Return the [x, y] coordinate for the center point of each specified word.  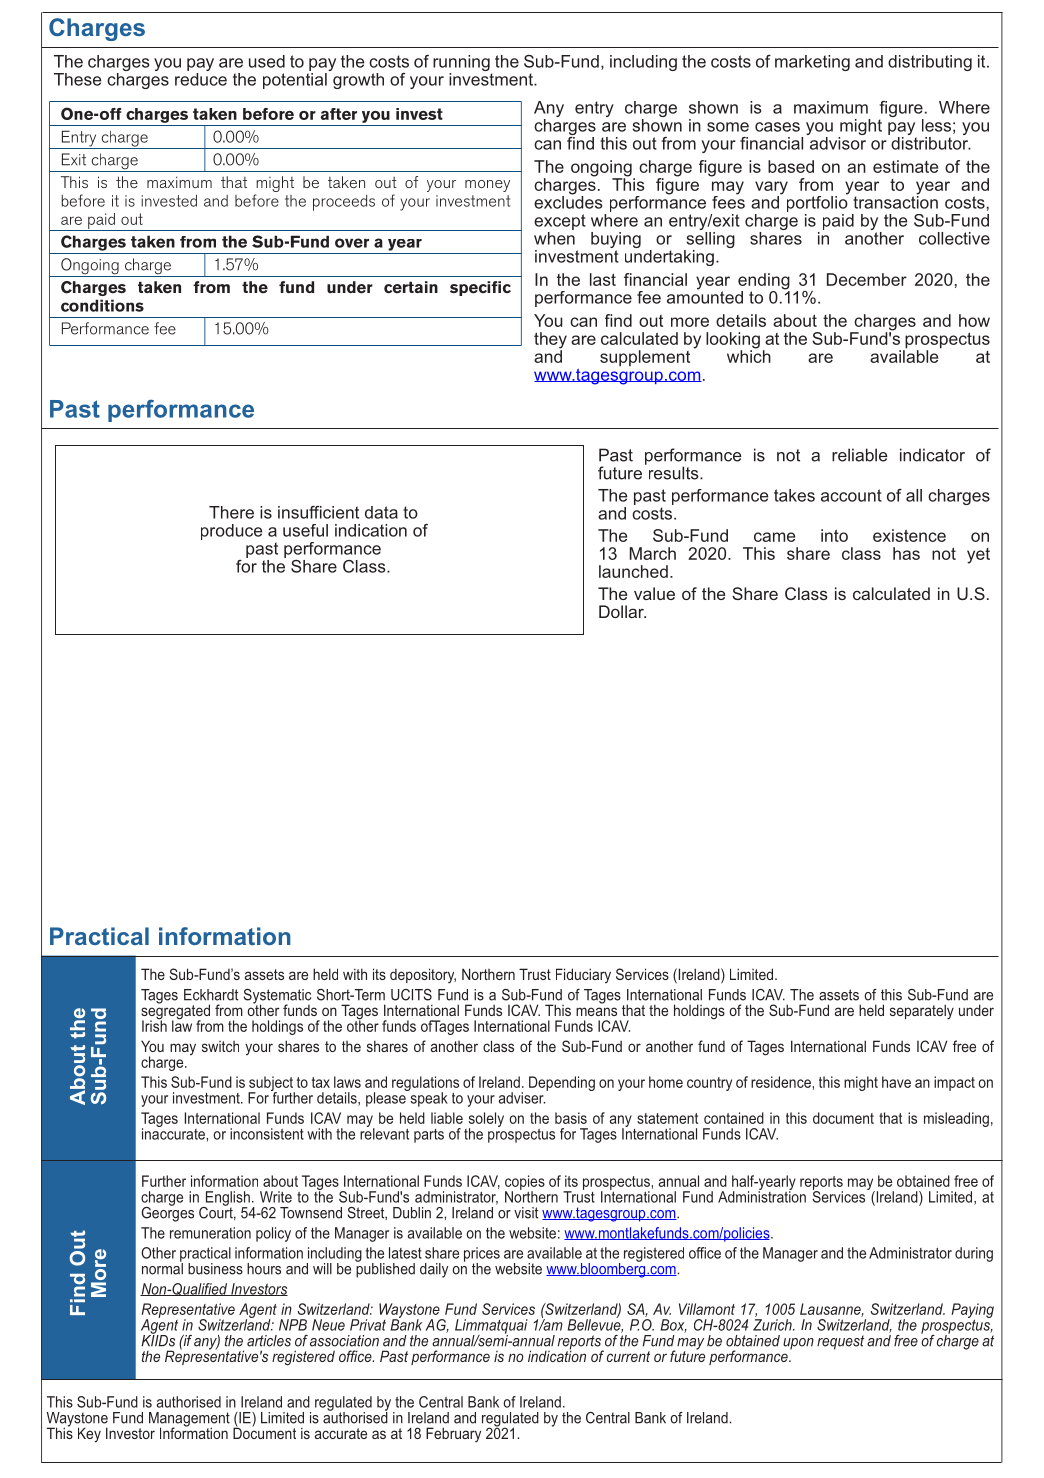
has [906, 553]
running [462, 64]
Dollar [622, 611]
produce [231, 532]
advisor [837, 142]
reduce [201, 79]
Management [189, 1420]
